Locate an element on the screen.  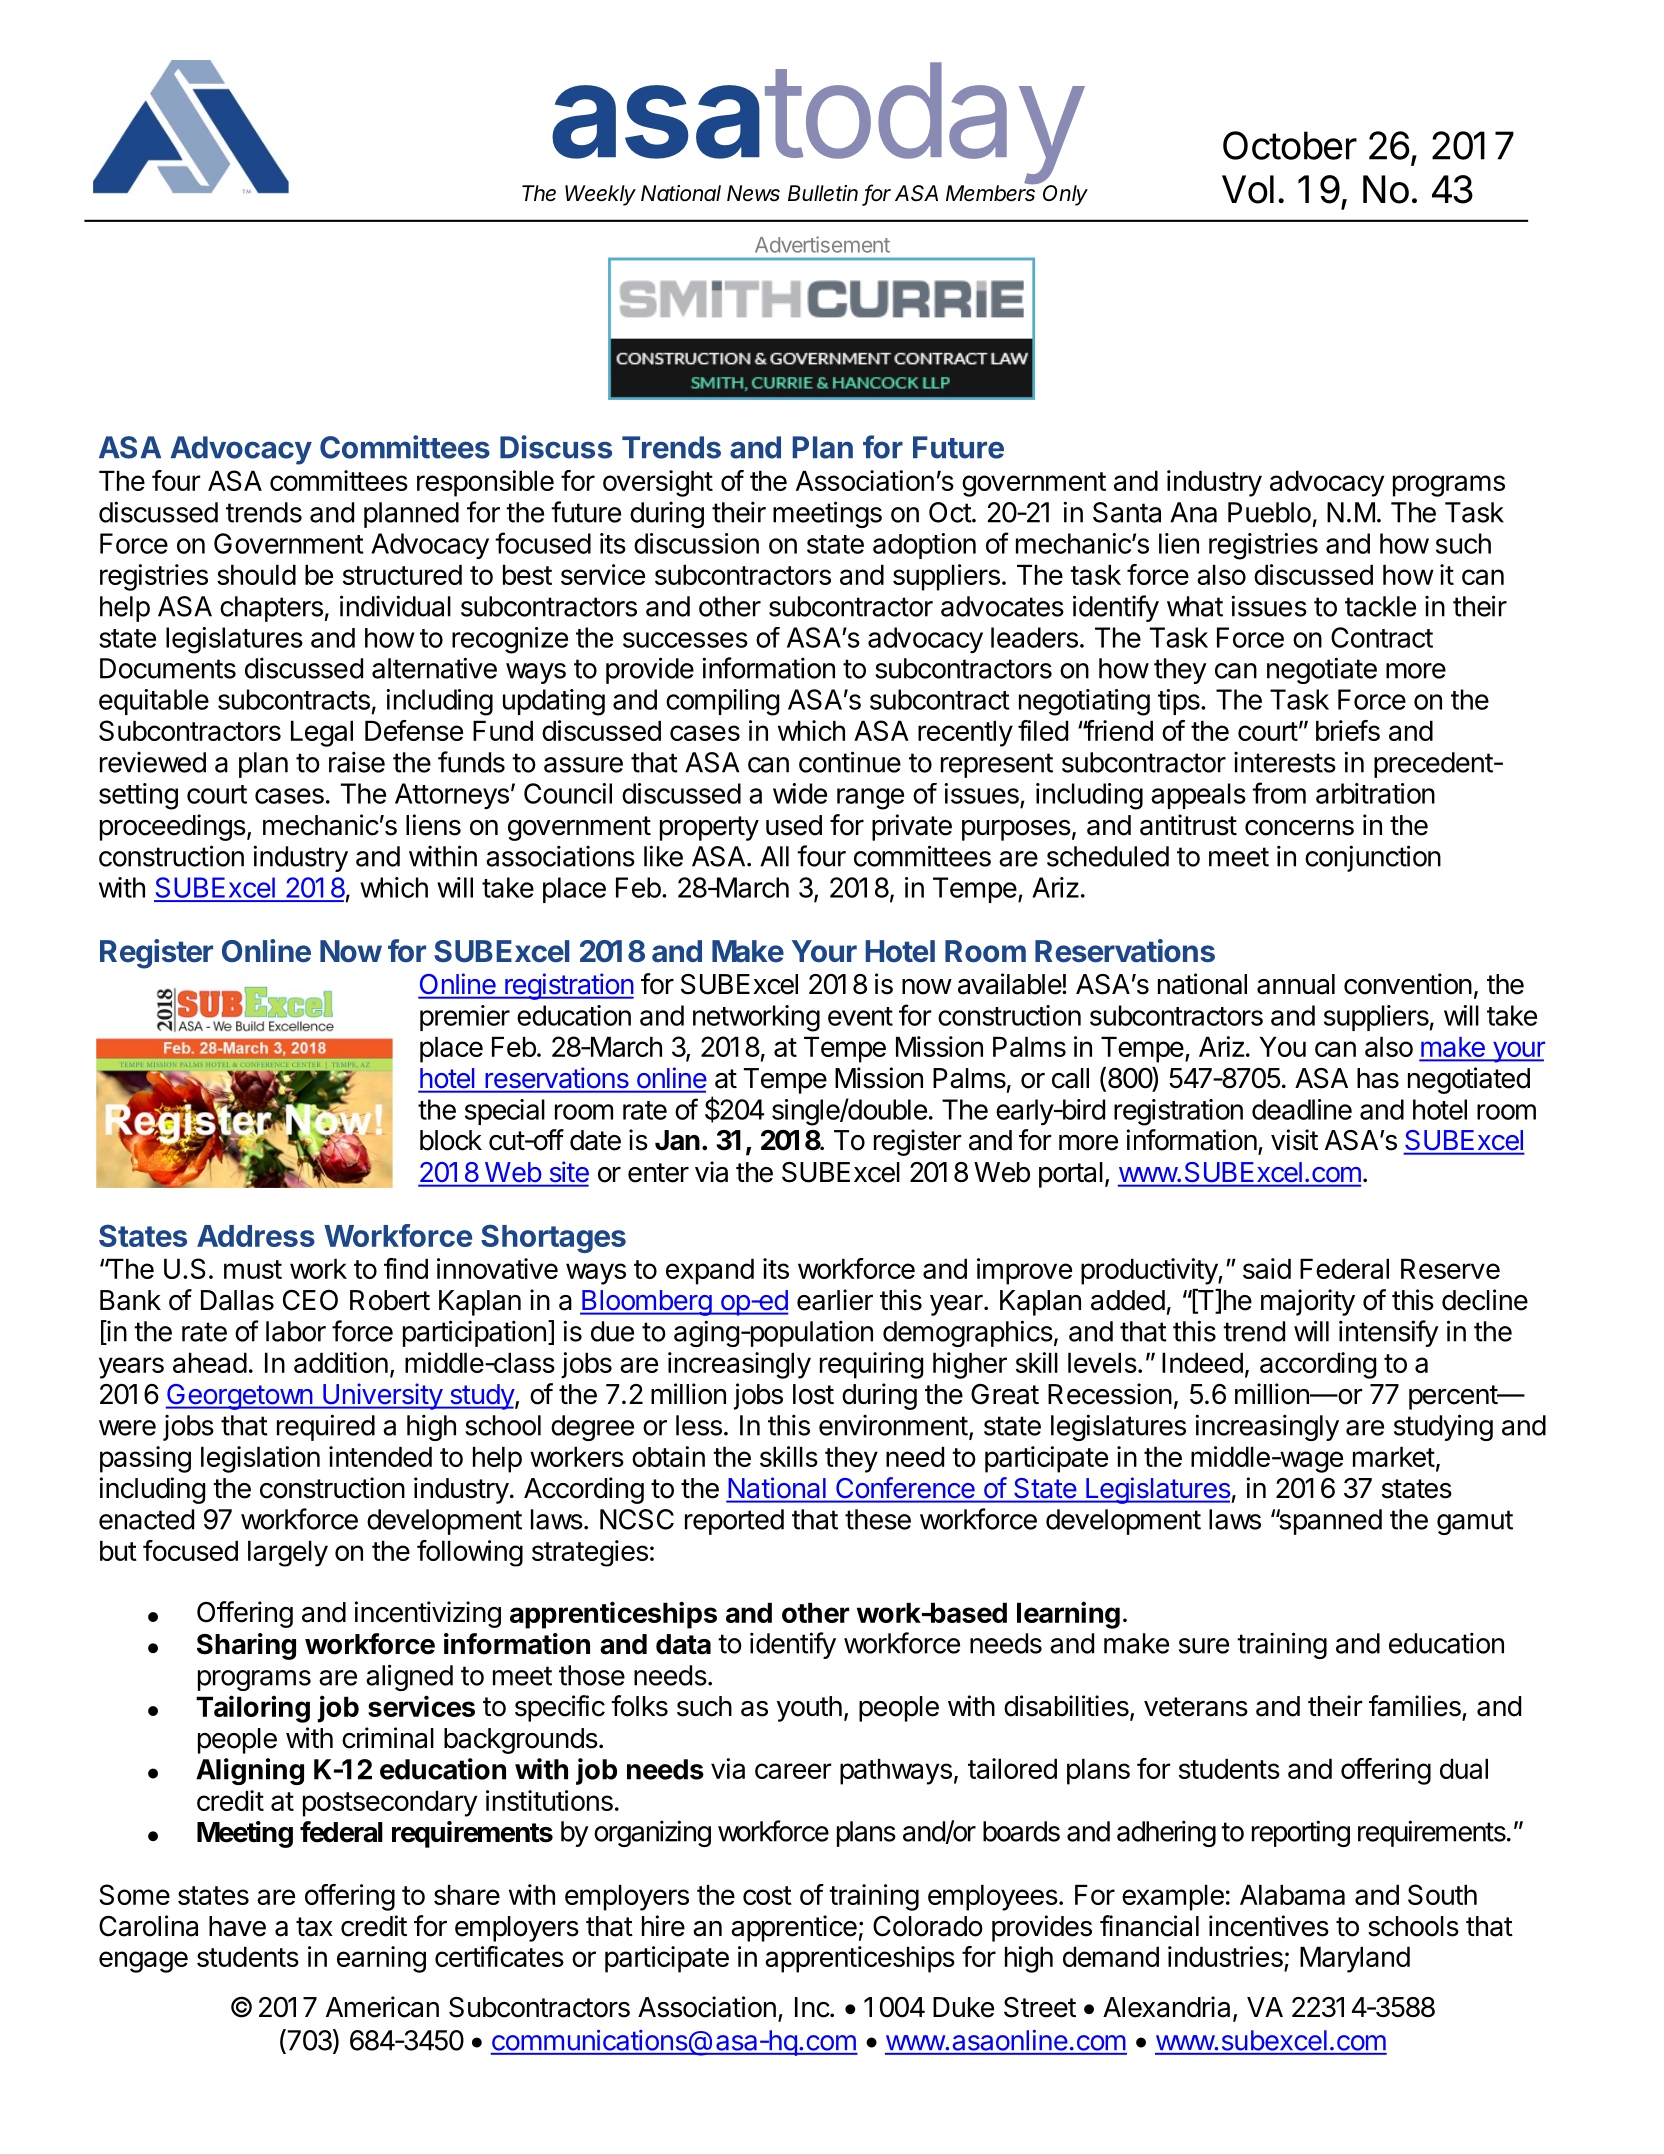
labor is located at coordinates (296, 1331).
